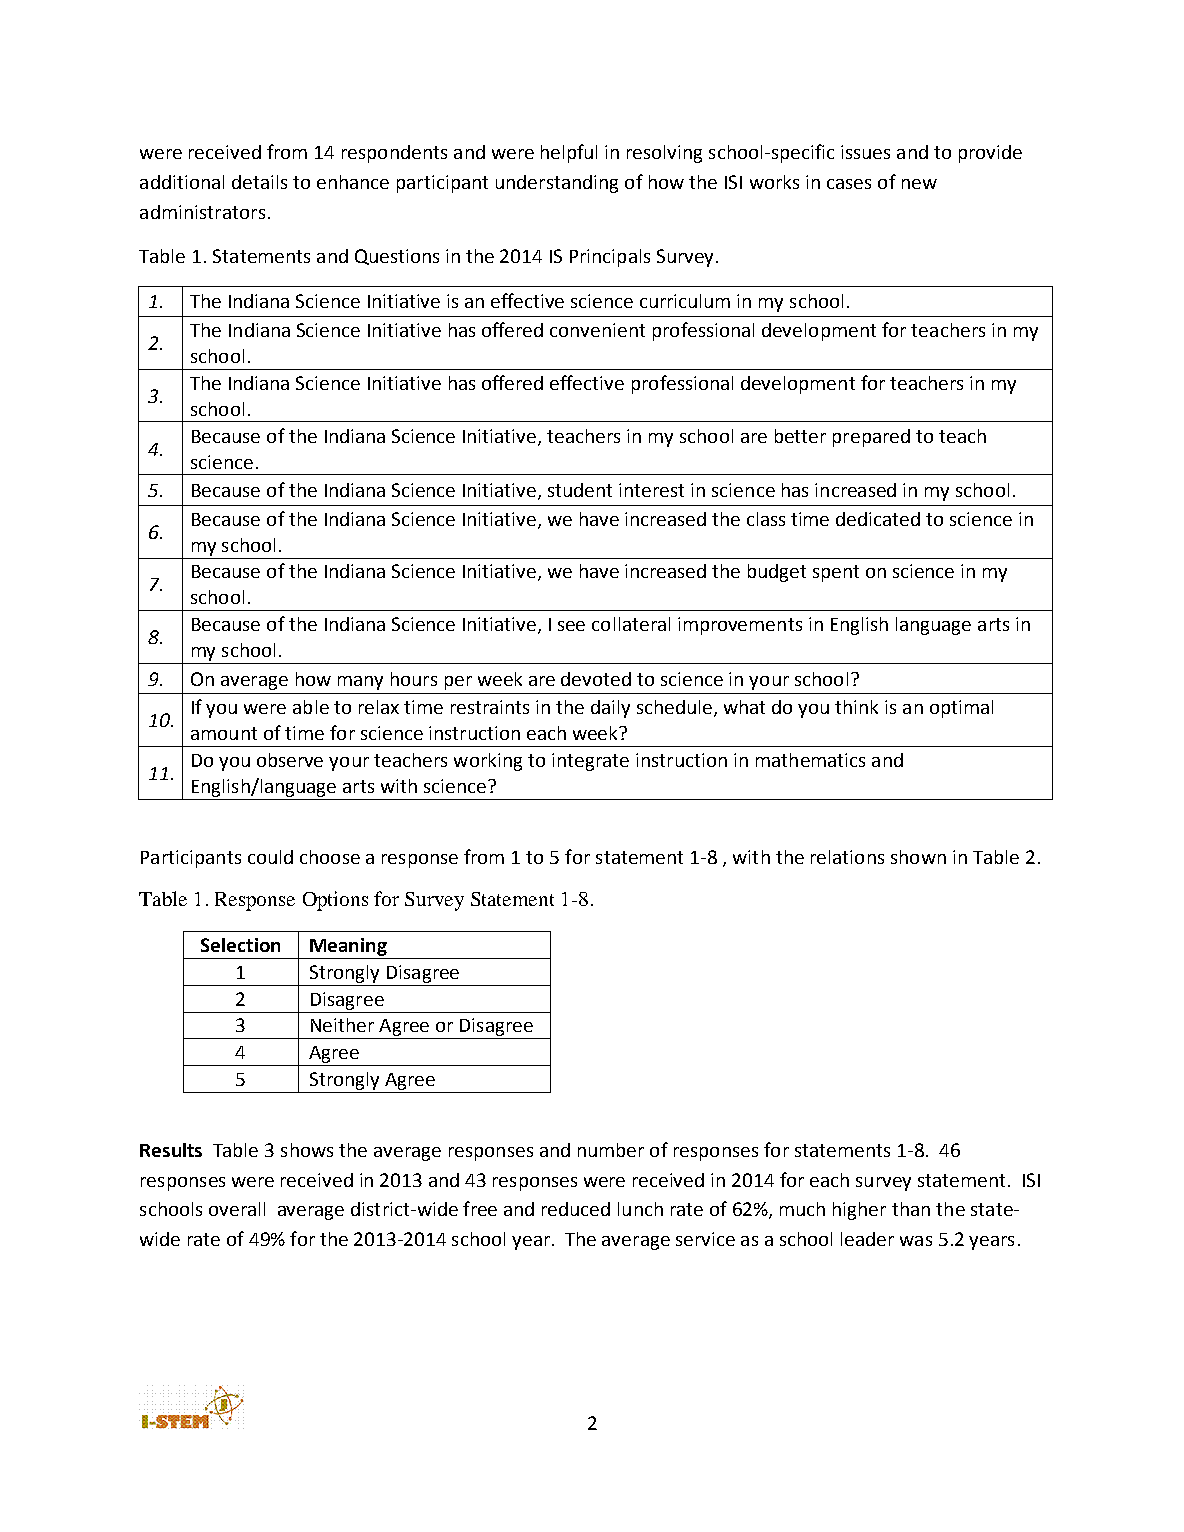 The image size is (1184, 1532). I want to click on student, so click(580, 490).
